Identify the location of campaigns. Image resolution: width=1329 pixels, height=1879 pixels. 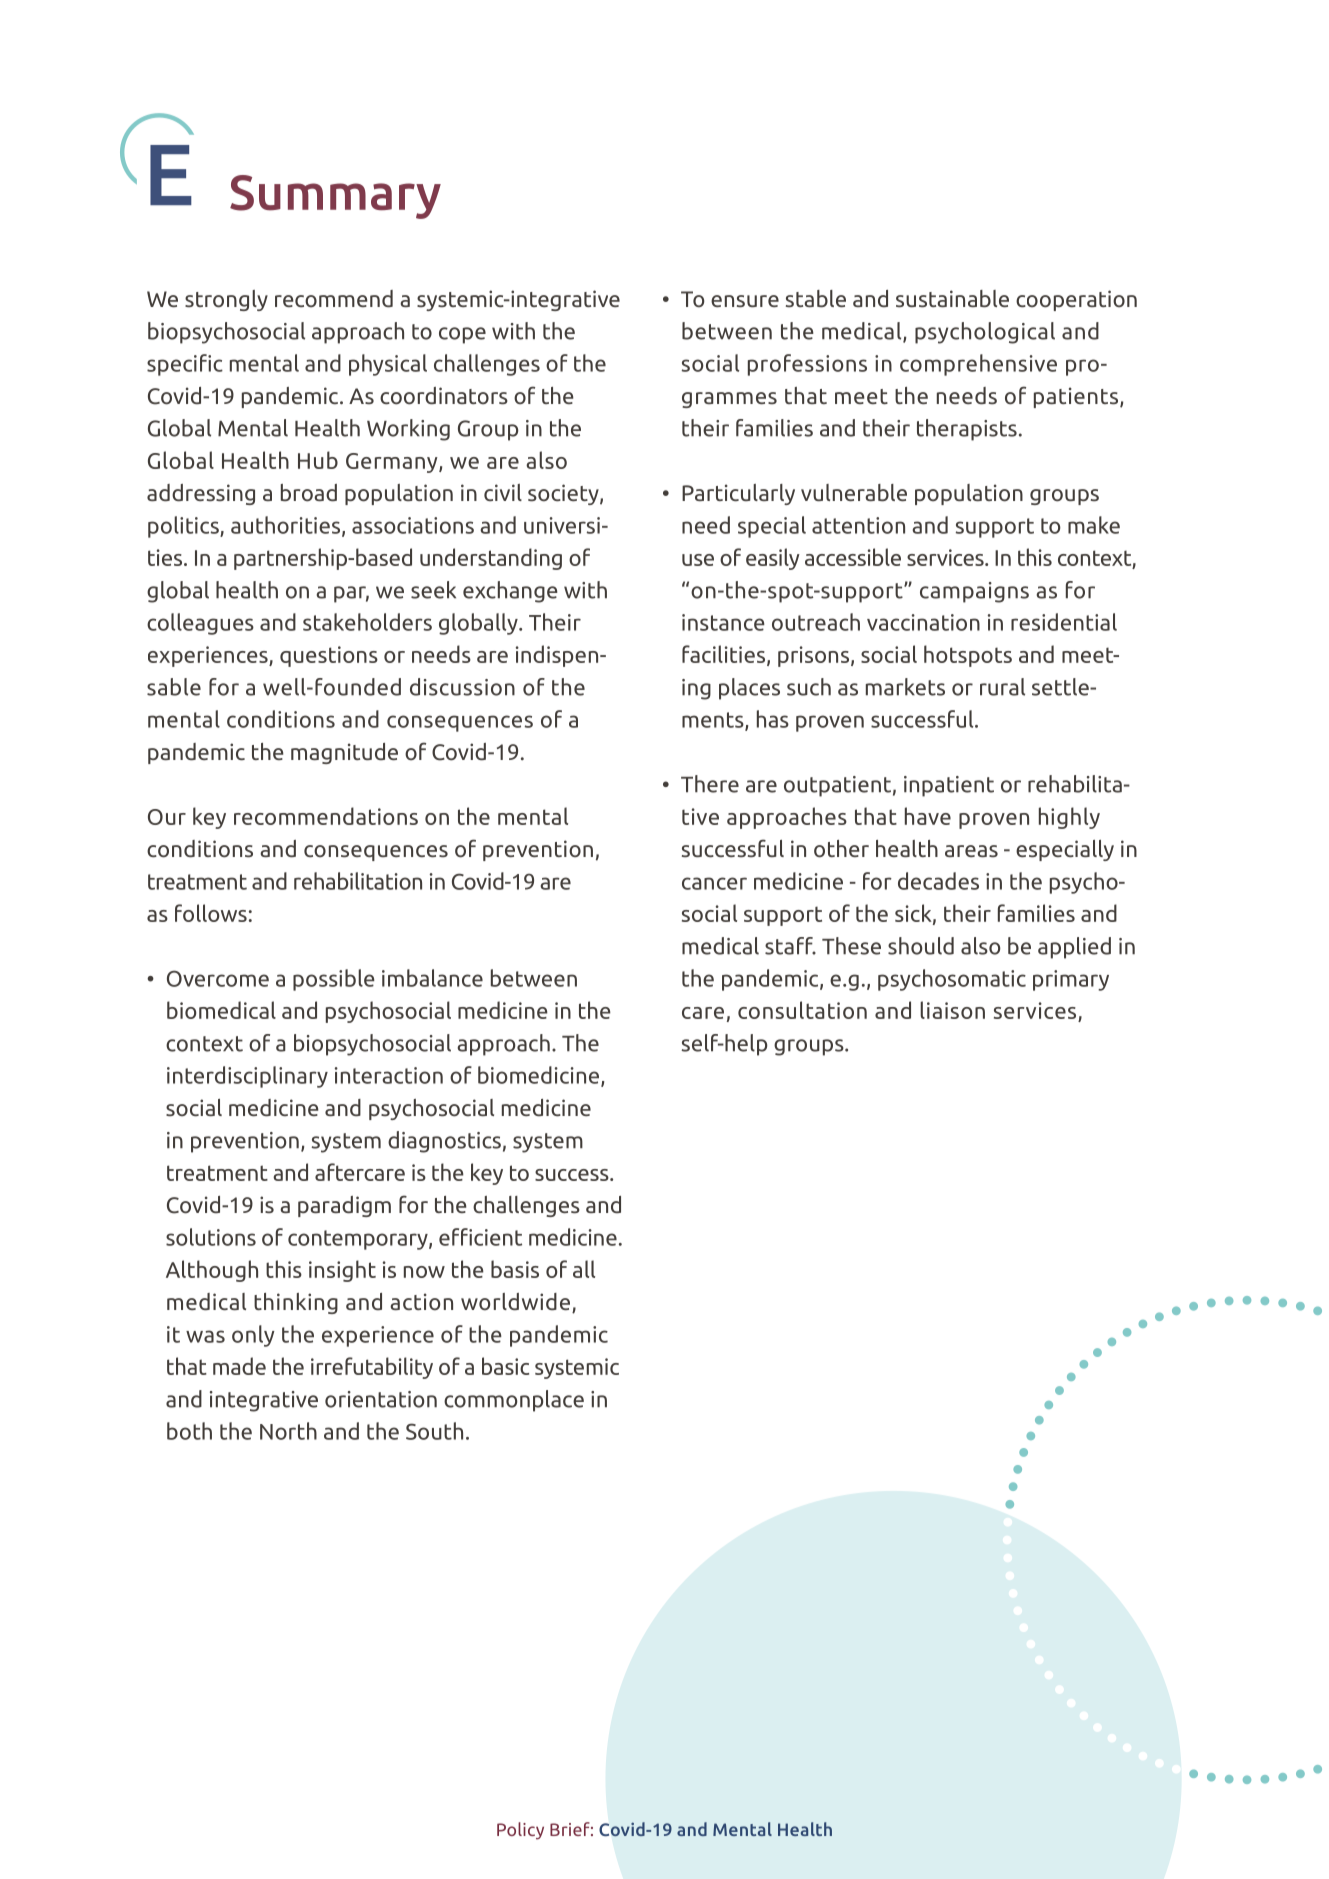
(974, 592).
